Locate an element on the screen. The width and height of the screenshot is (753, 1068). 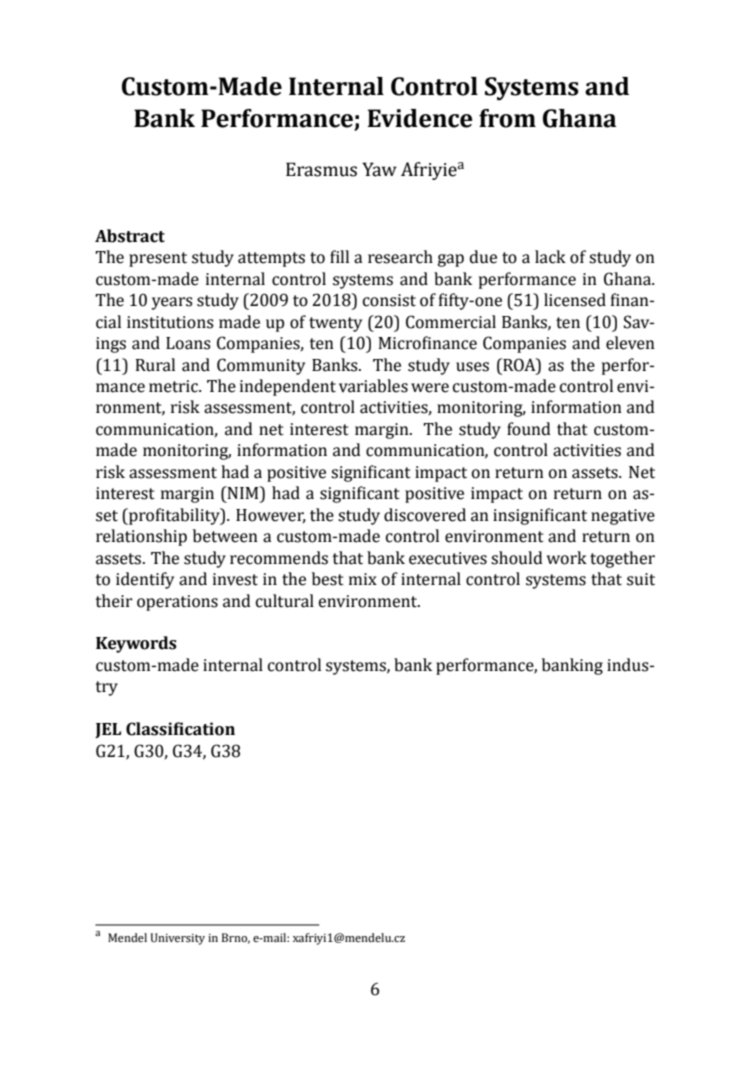
cultural is located at coordinates (285, 601).
